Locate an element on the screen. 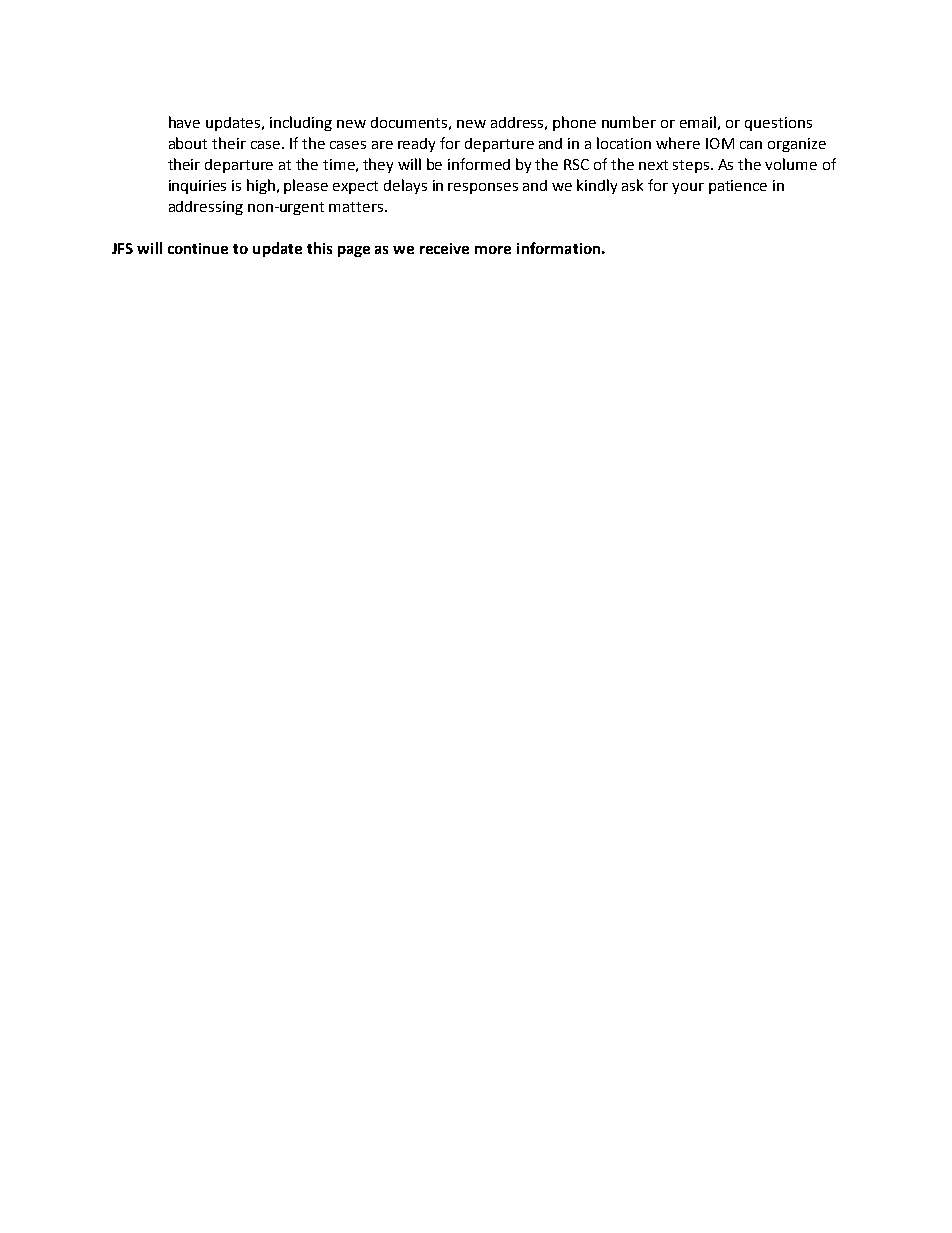 The width and height of the screenshot is (952, 1233). they is located at coordinates (378, 165).
